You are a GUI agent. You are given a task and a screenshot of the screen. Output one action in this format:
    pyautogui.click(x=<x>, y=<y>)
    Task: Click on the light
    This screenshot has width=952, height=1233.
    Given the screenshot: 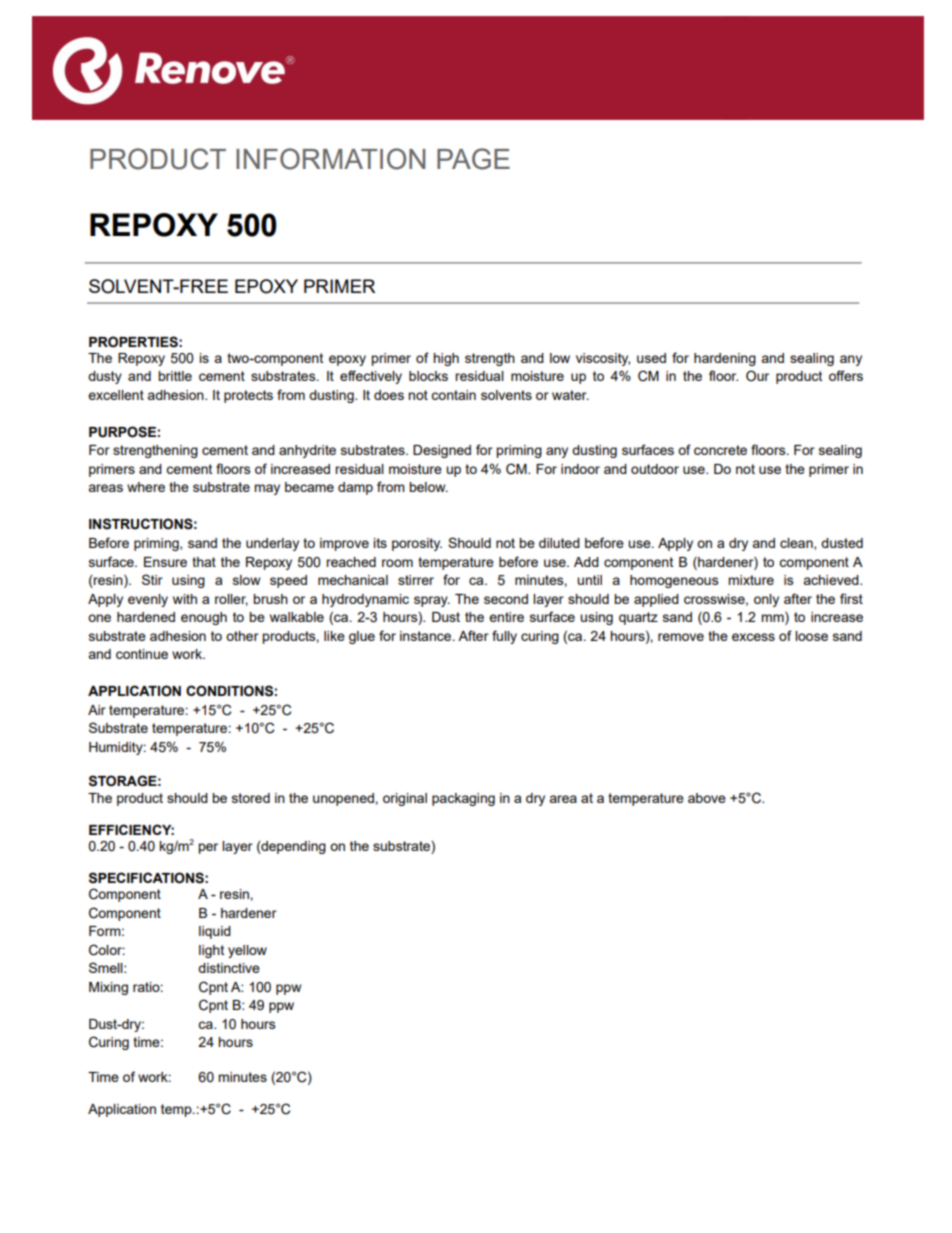 What is the action you would take?
    pyautogui.click(x=211, y=951)
